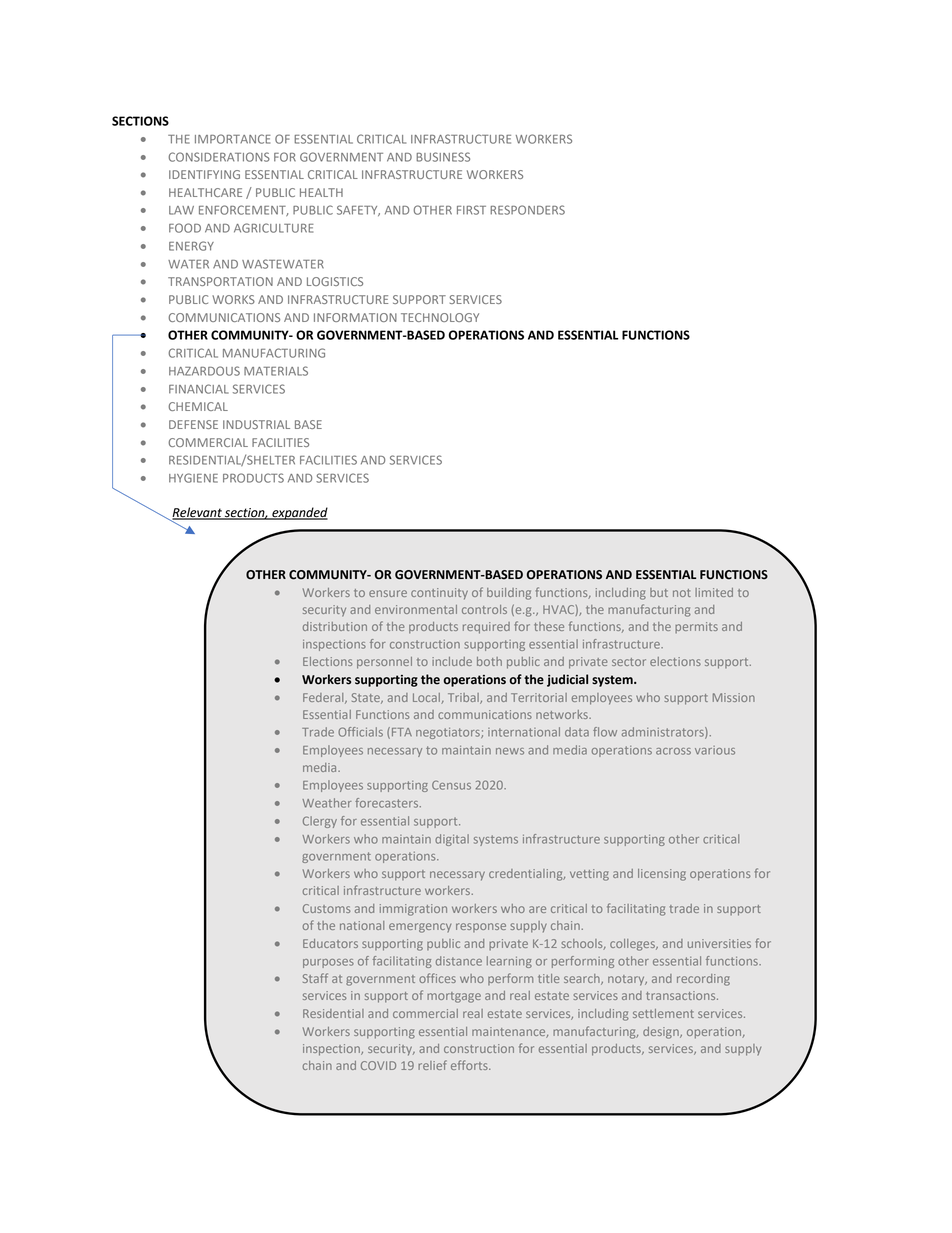 This page has height=1233, width=952. What do you see at coordinates (335, 626) in the page?
I see `distribution` at bounding box center [335, 626].
